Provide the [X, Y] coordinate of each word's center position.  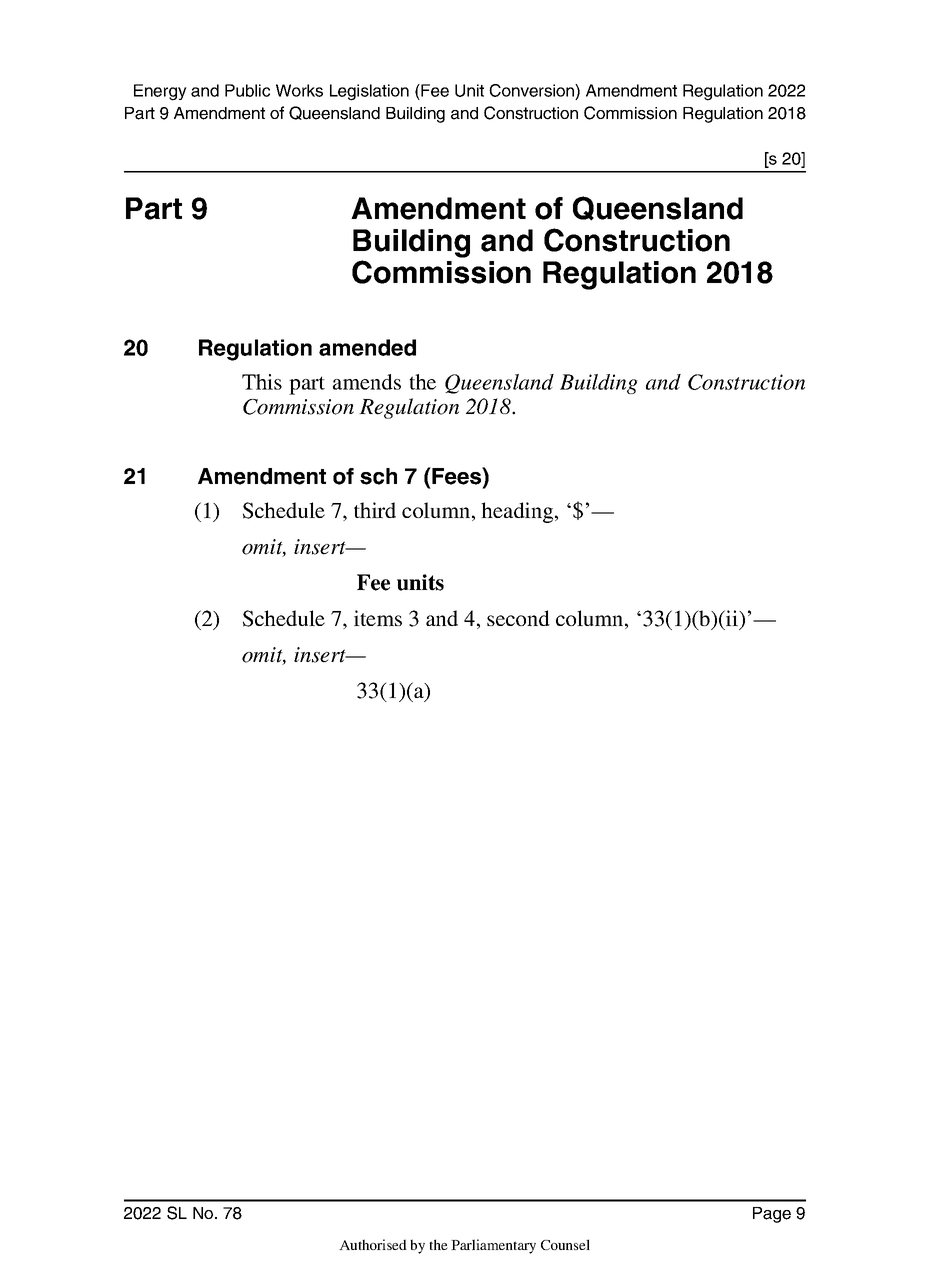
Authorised [373, 1244]
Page [772, 1215]
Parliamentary [493, 1246]
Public [247, 90]
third [375, 510]
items [378, 618]
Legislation [369, 92]
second [518, 618]
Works [299, 90]
